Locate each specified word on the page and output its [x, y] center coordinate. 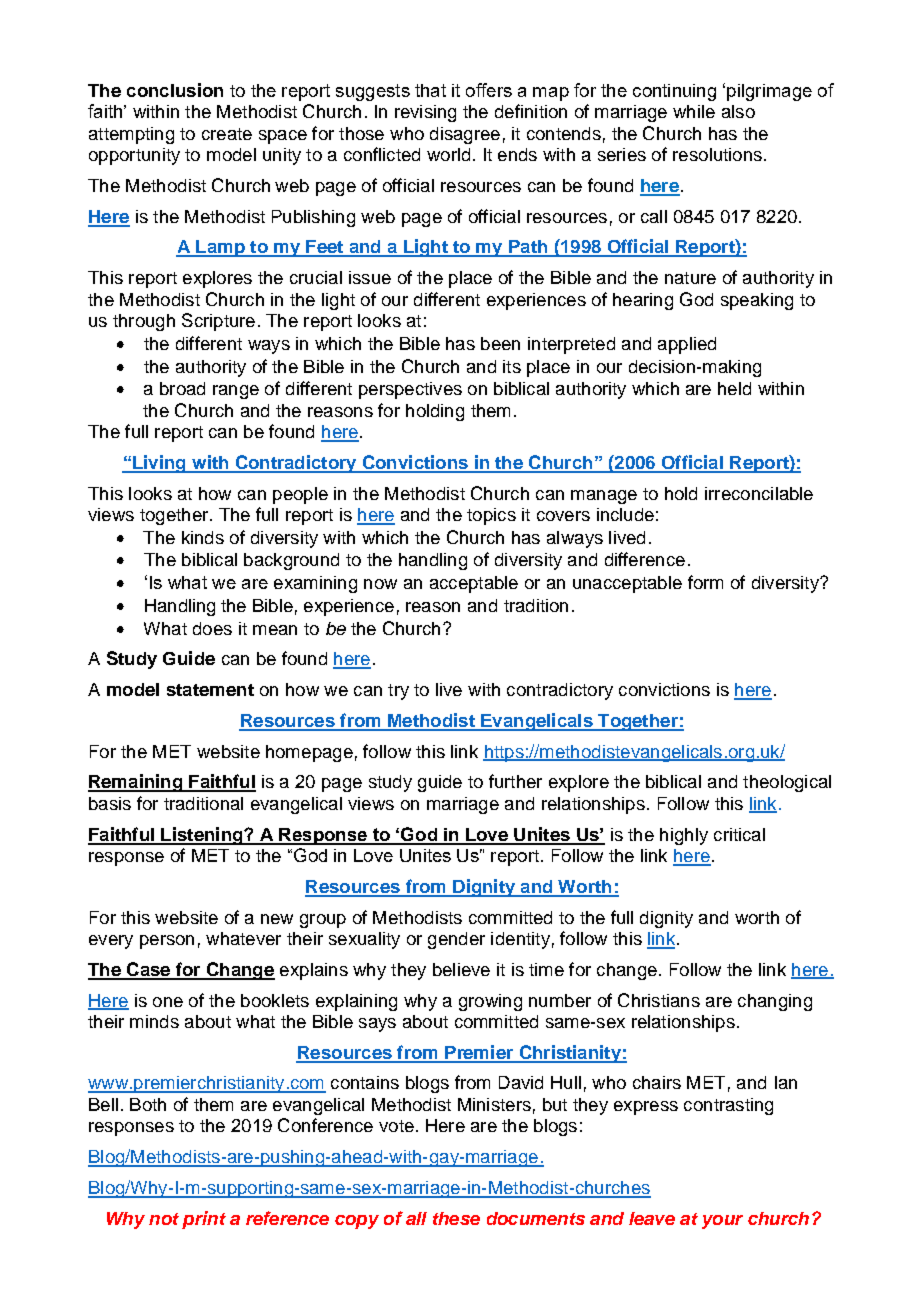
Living [159, 464]
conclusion [175, 90]
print [204, 1220]
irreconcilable [759, 493]
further [515, 781]
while [694, 111]
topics [491, 516]
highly [684, 836]
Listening [202, 836]
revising [425, 113]
